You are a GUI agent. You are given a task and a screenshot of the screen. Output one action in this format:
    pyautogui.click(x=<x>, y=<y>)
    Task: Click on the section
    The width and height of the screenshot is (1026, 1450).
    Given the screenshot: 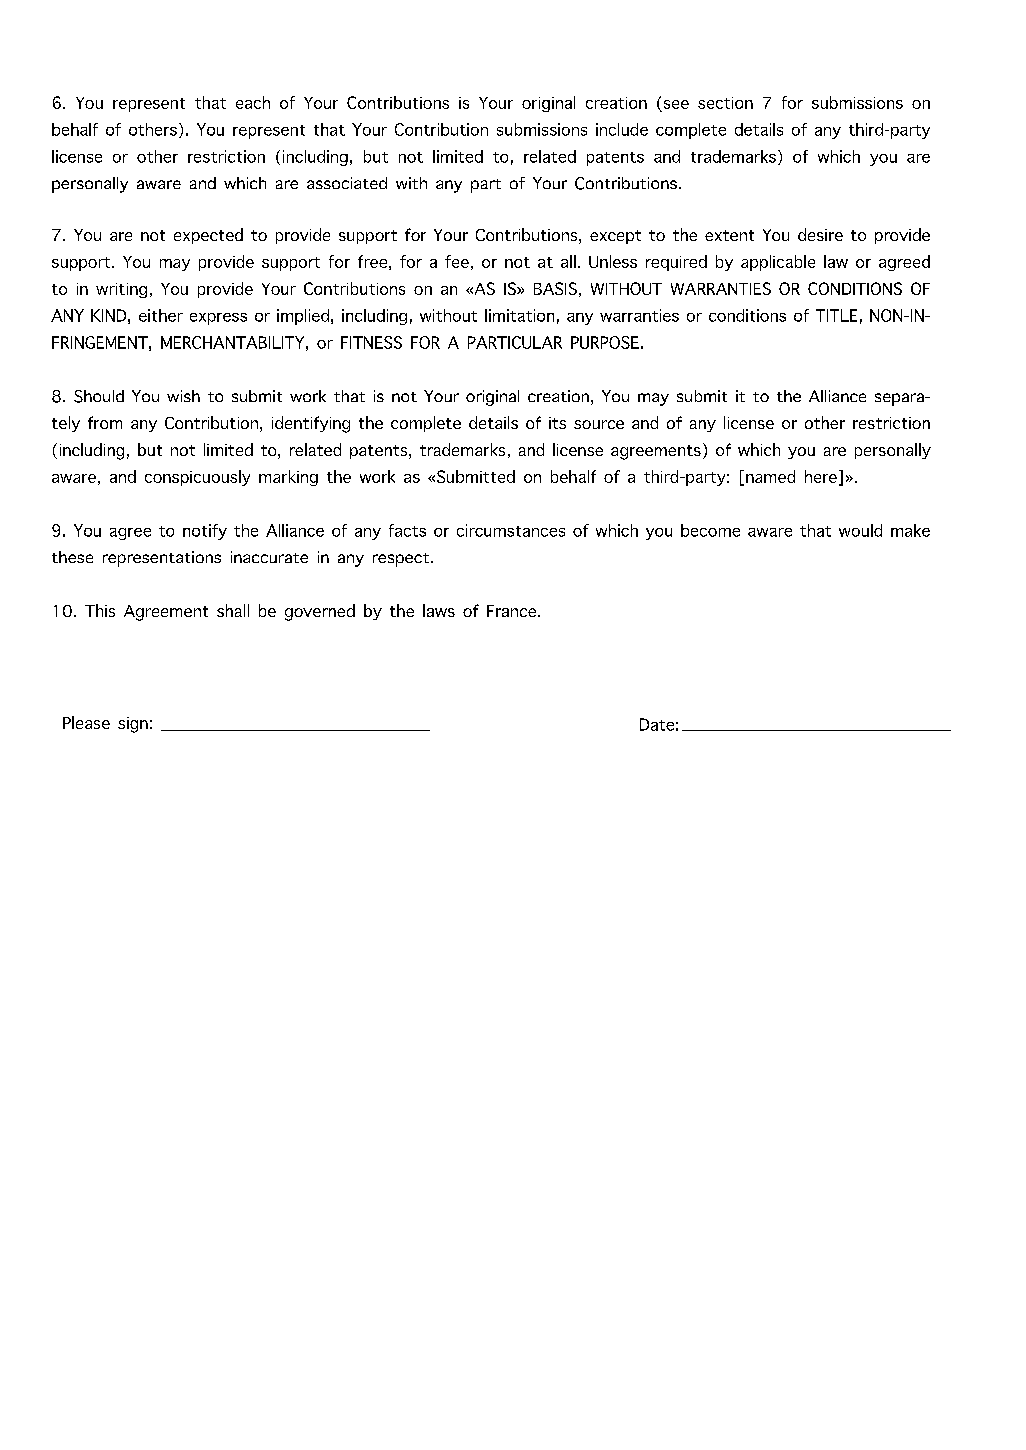 What is the action you would take?
    pyautogui.click(x=725, y=103)
